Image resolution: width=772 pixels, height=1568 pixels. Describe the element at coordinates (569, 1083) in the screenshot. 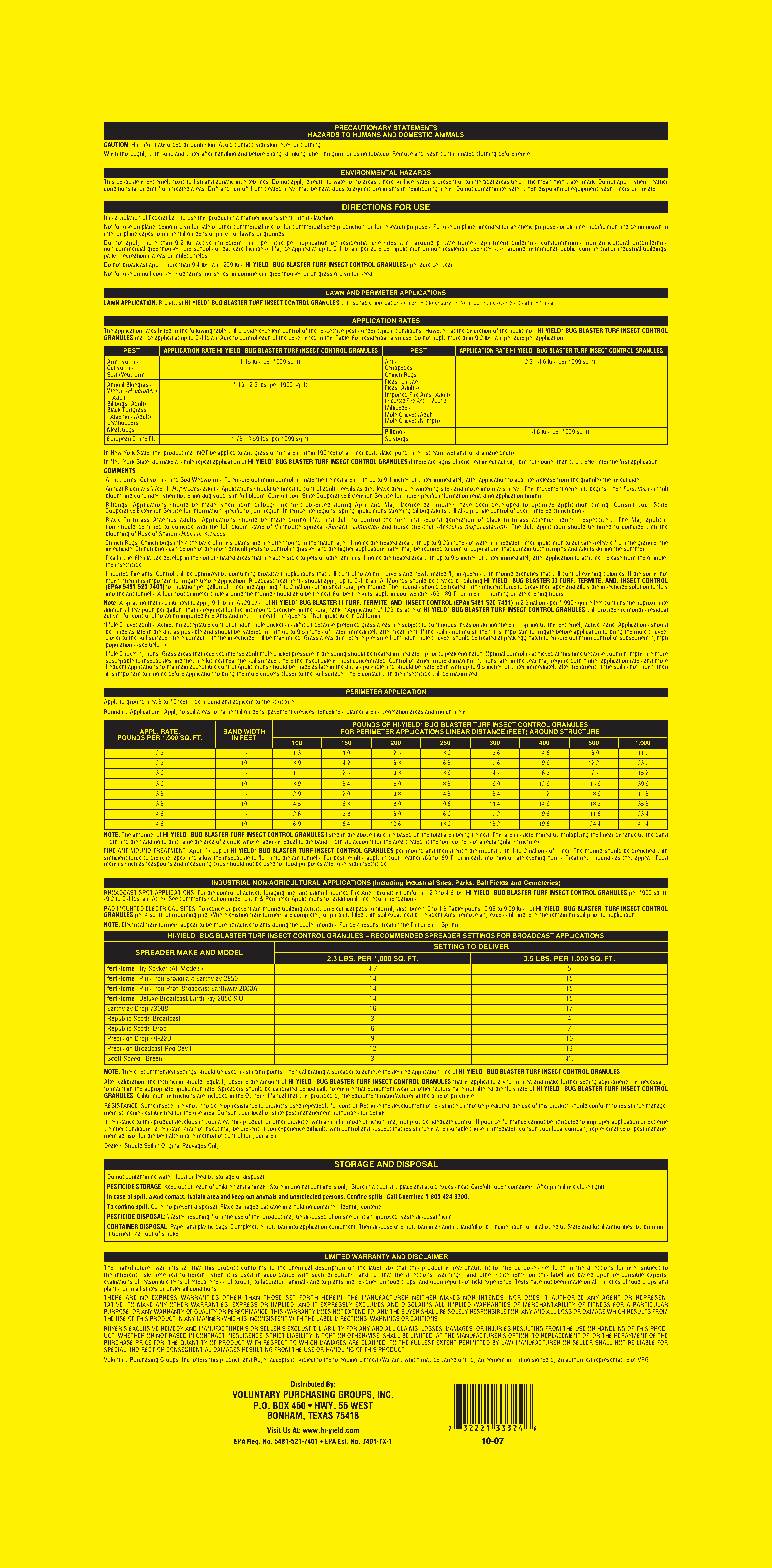

I see `further` at that location.
